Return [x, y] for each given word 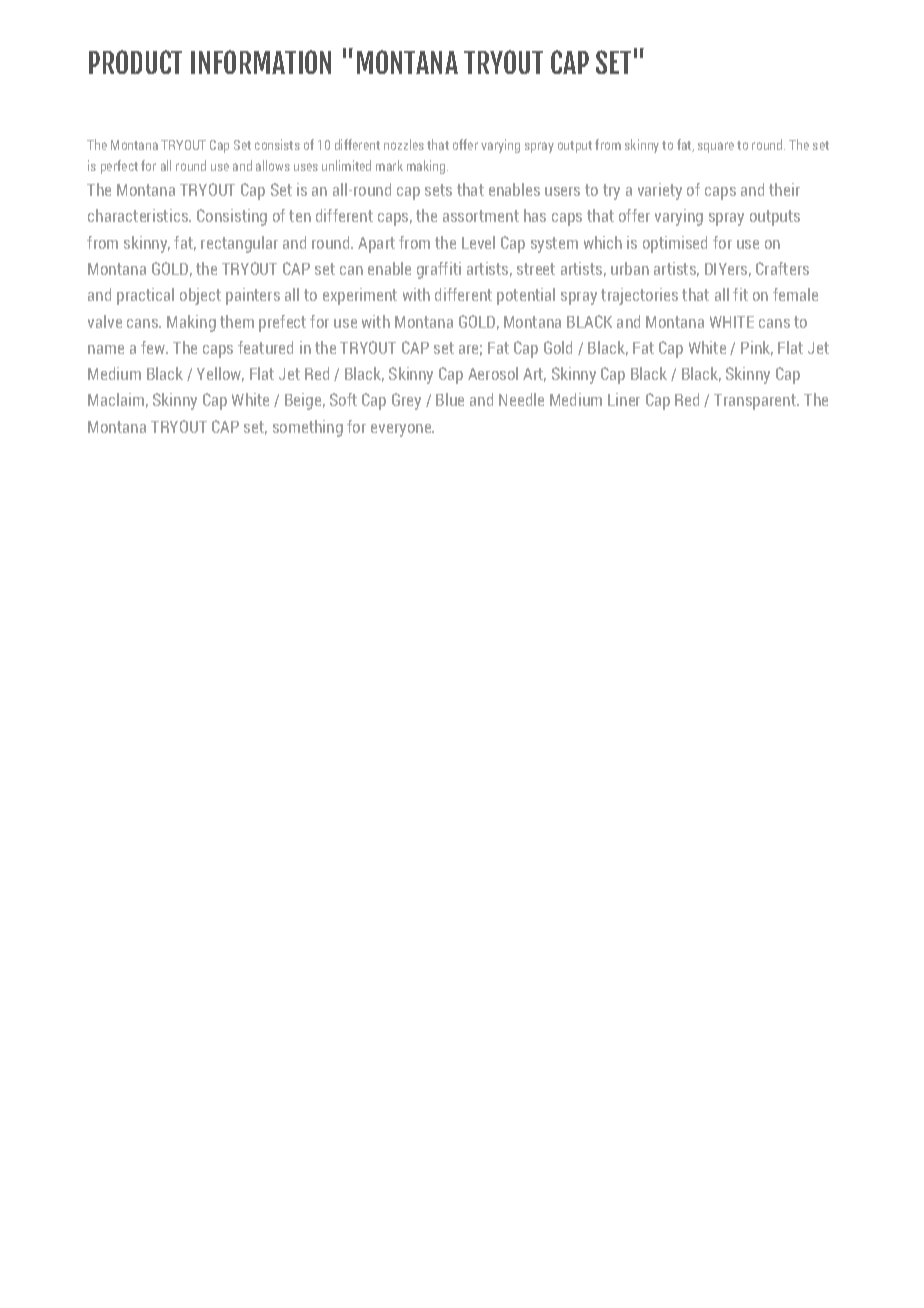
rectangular [239, 244]
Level [478, 242]
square [716, 147]
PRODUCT [135, 62]
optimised [675, 244]
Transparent [756, 402]
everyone [402, 430]
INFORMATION [261, 62]
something [308, 428]
